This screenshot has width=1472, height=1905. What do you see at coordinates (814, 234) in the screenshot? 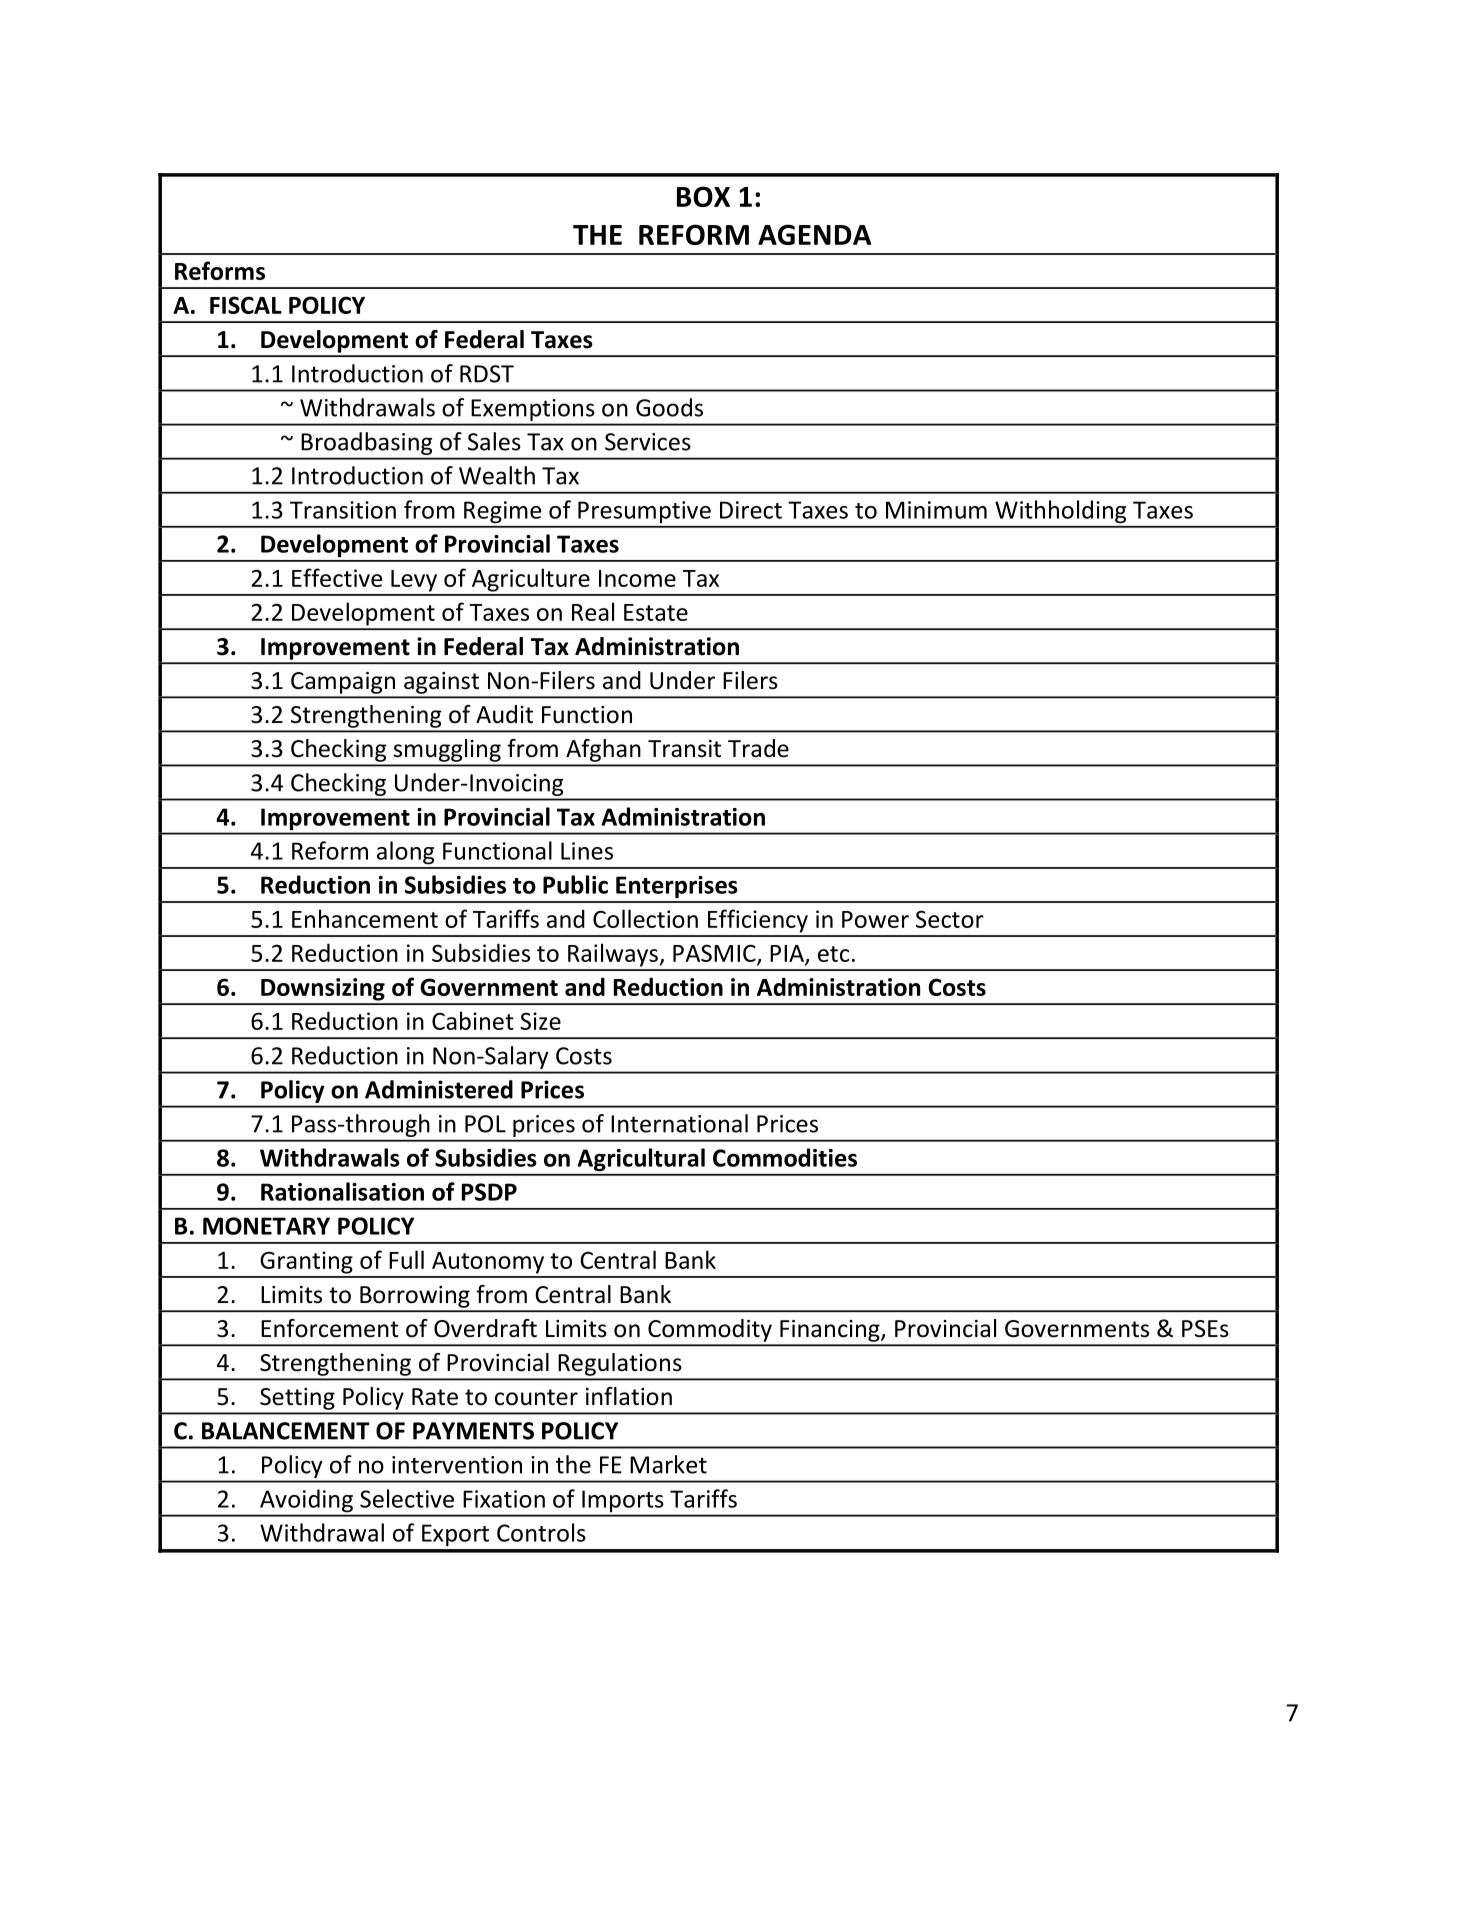
I see `AGENDA` at bounding box center [814, 234].
